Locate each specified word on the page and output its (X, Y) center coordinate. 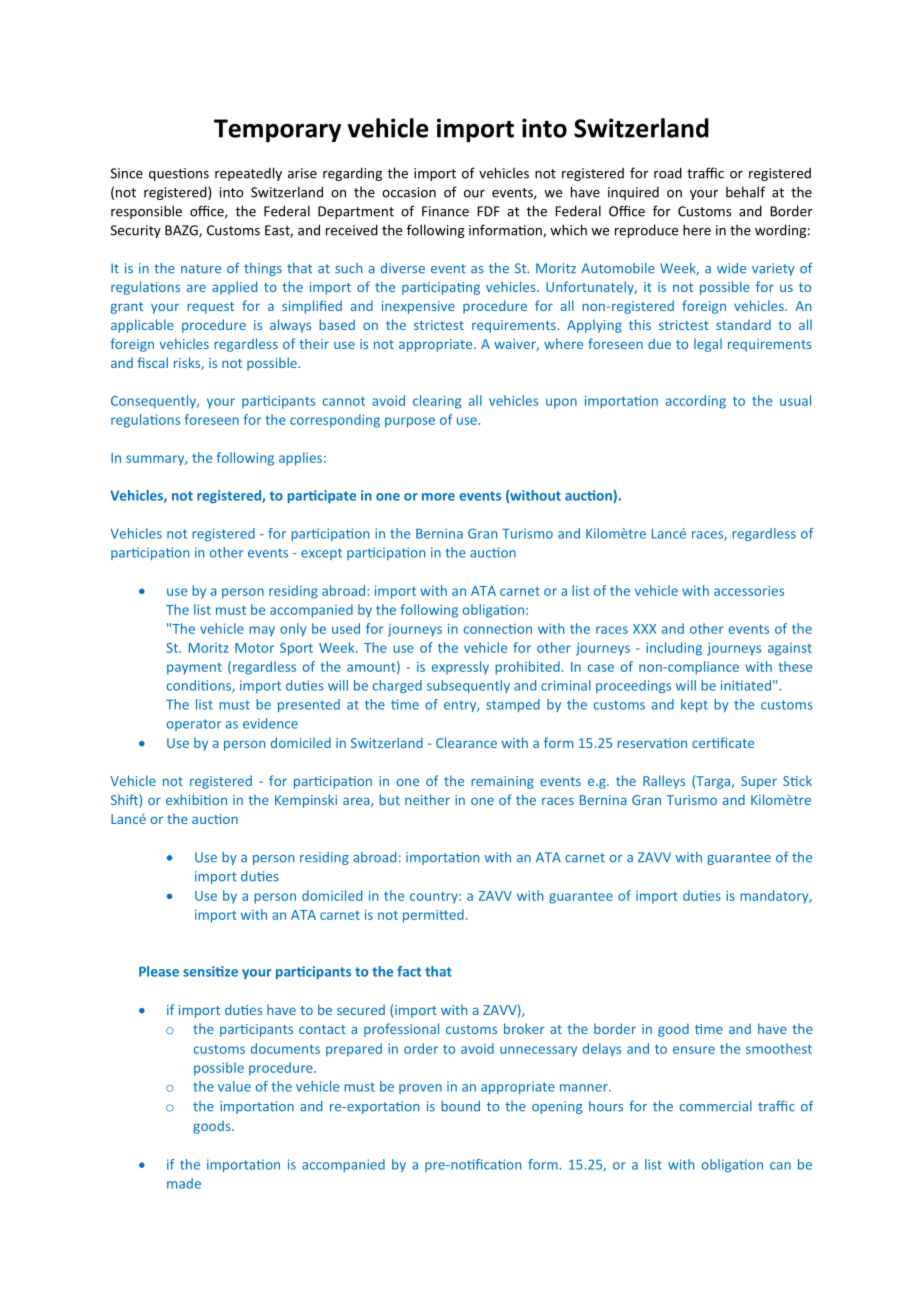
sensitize (210, 971)
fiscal (152, 362)
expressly (460, 668)
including (674, 649)
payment (194, 669)
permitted (433, 916)
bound (460, 1106)
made (184, 1183)
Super (759, 782)
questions (179, 174)
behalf (745, 192)
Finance (445, 211)
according (696, 402)
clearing (437, 402)
